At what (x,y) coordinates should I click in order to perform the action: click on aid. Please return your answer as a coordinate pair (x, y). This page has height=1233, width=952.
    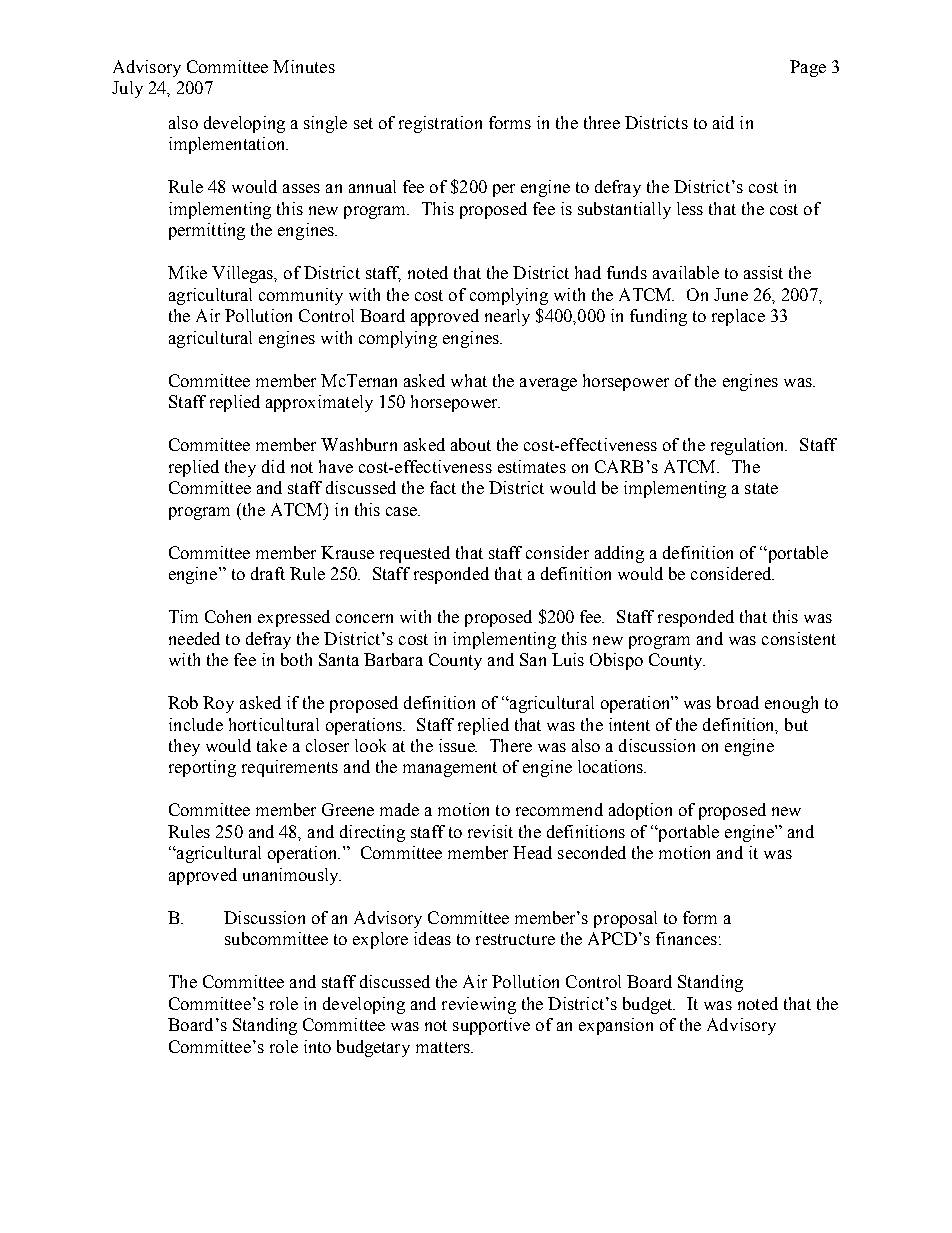
    Looking at the image, I should click on (723, 122).
